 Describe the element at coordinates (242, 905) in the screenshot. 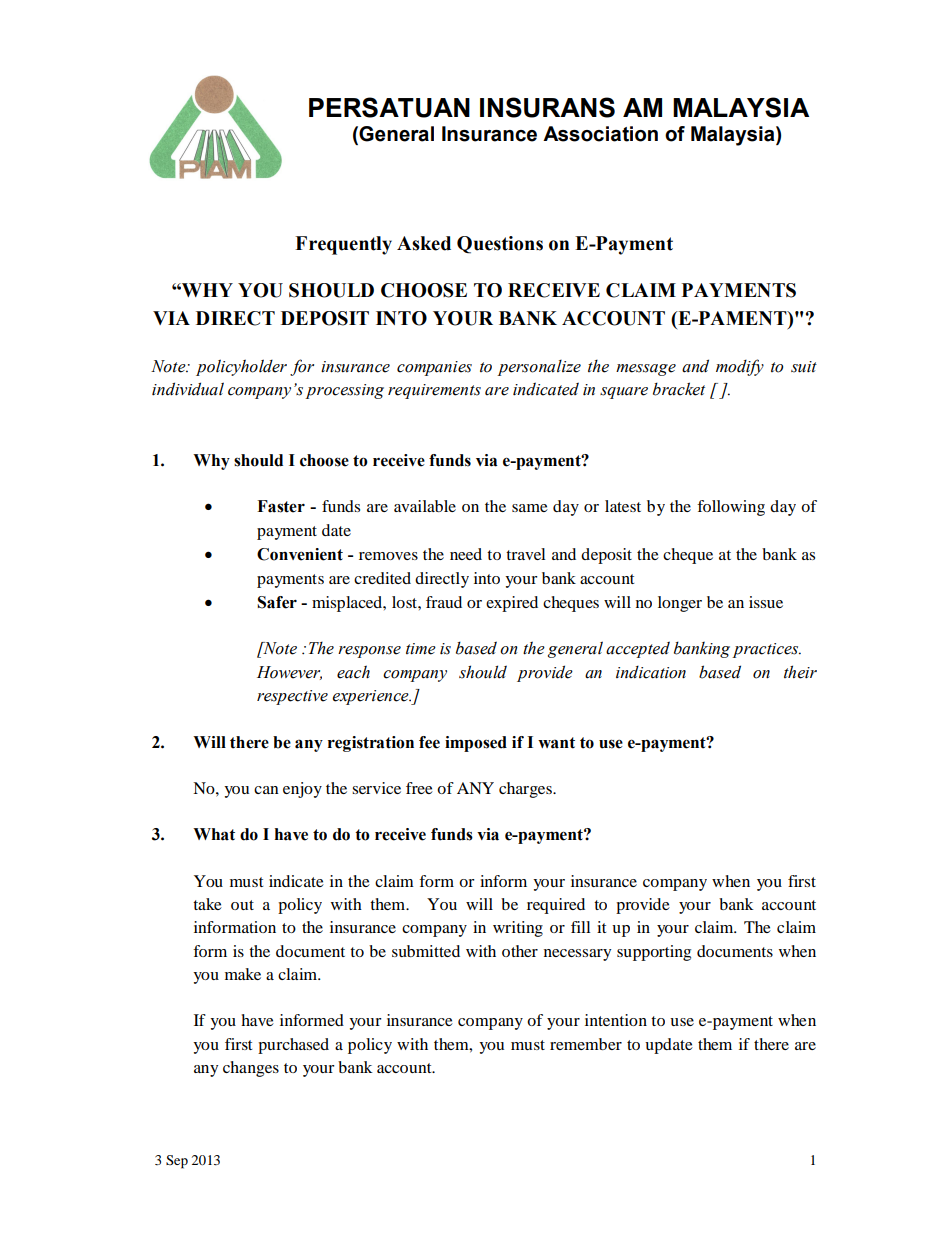

I see `out` at that location.
